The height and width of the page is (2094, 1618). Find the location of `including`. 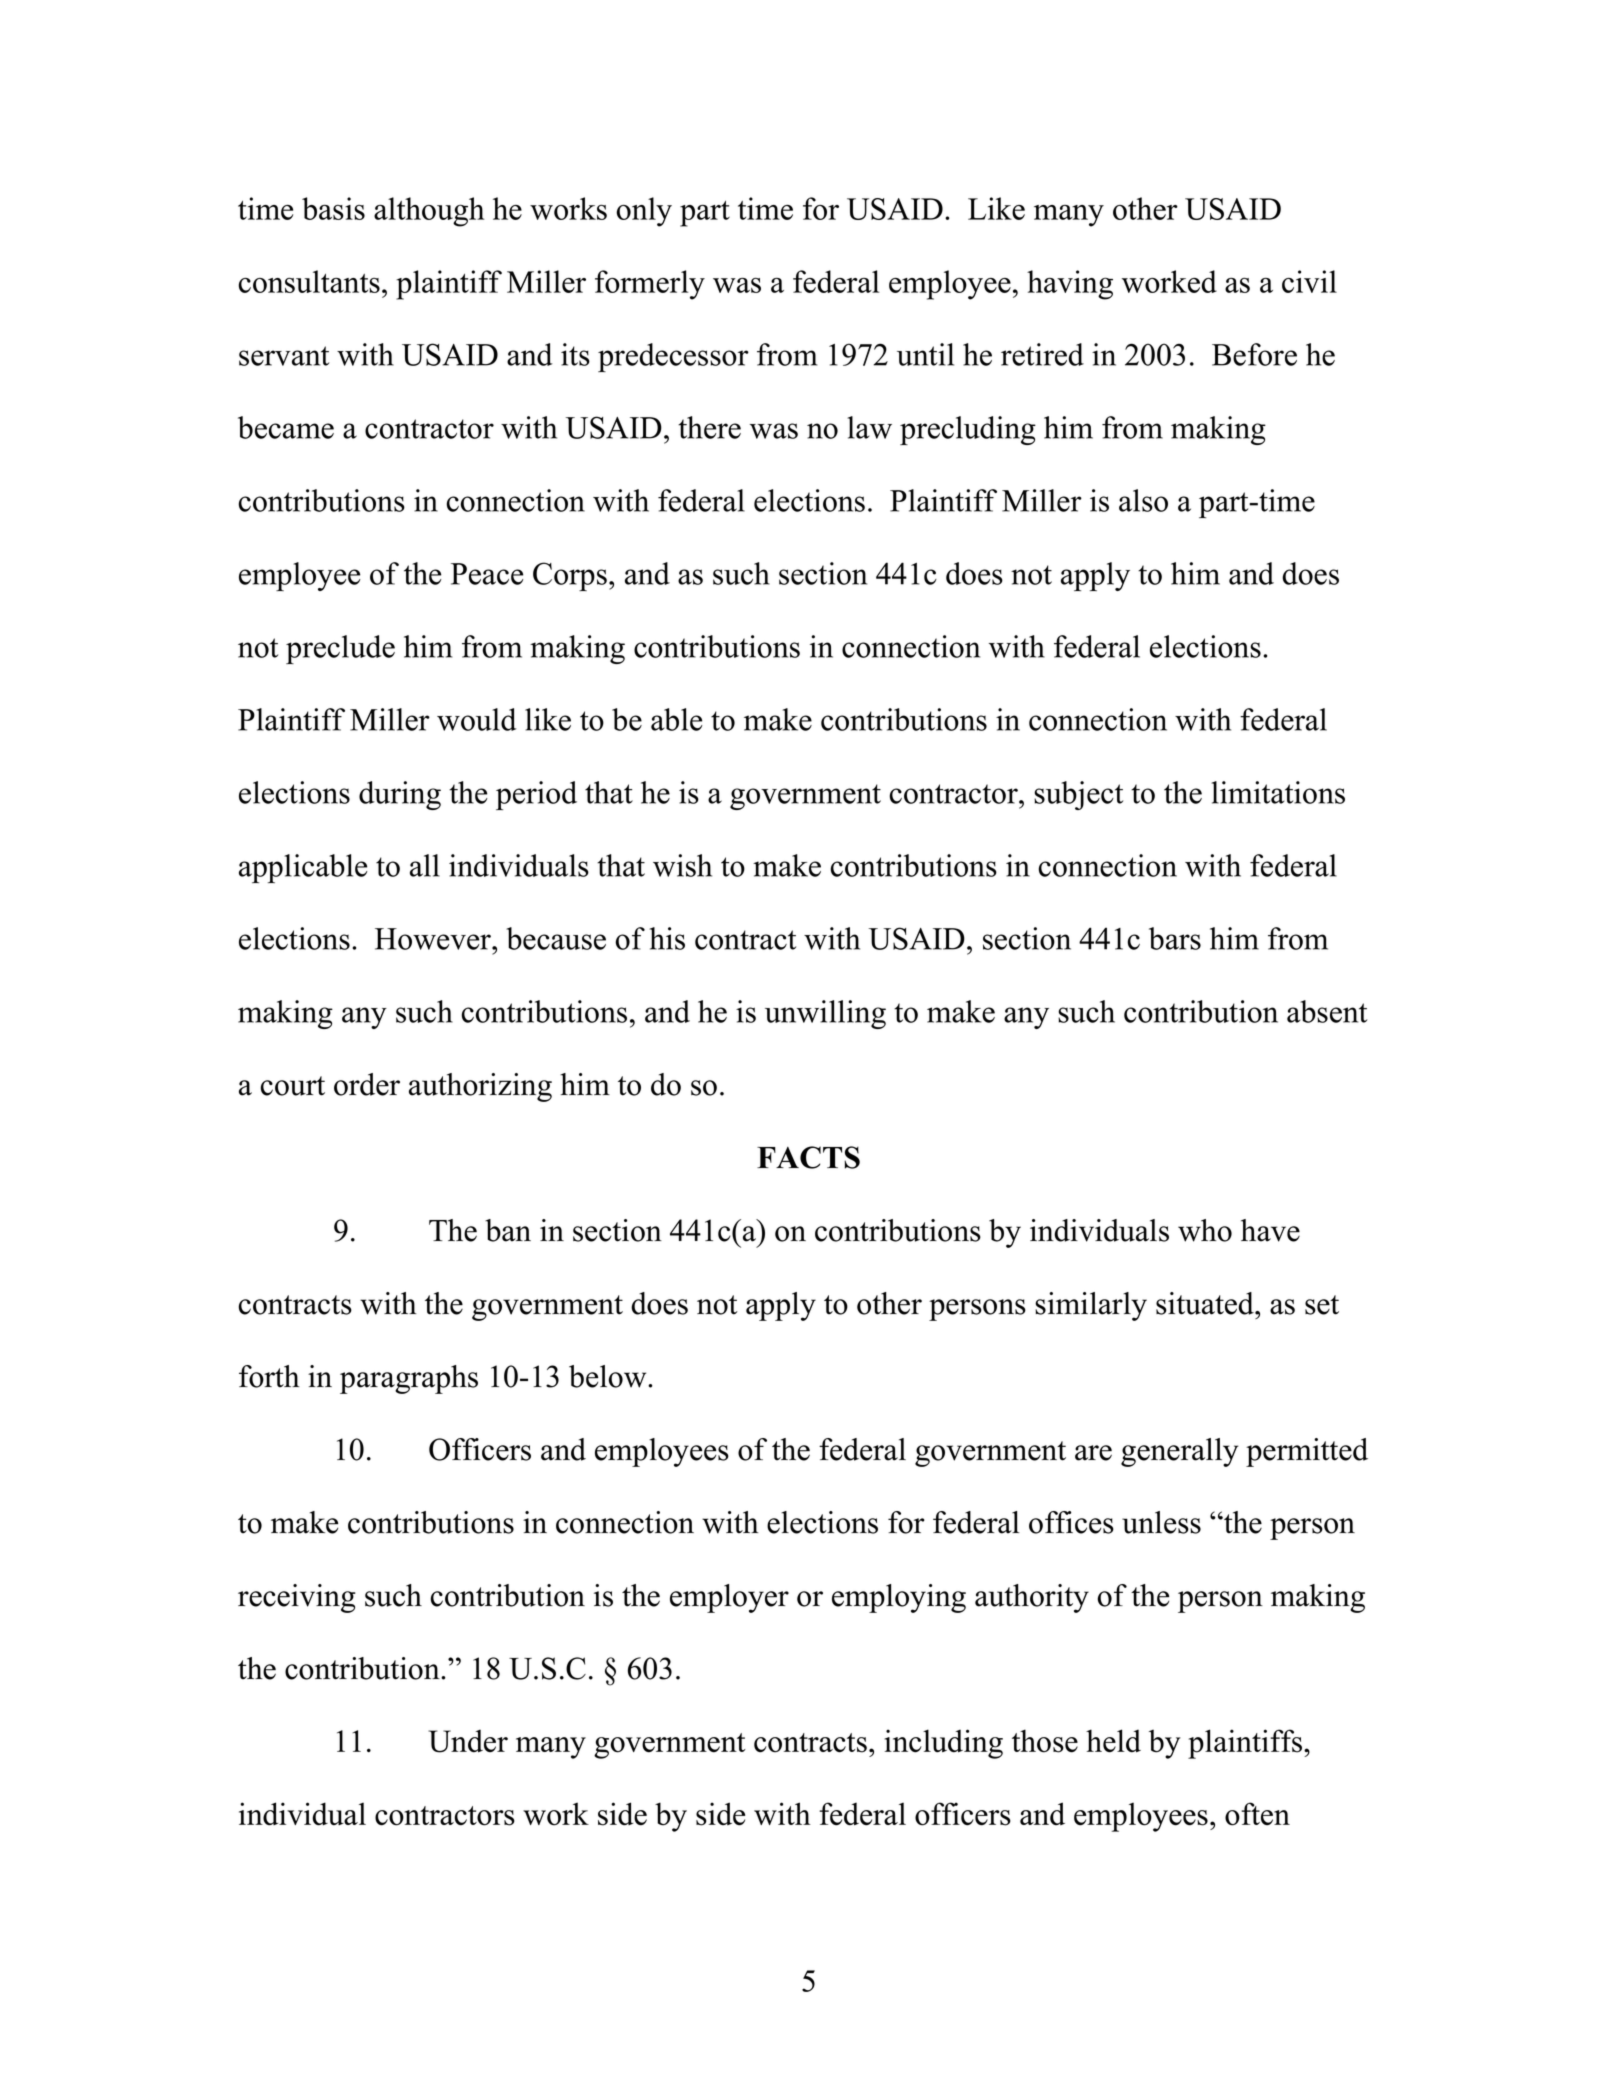

including is located at coordinates (943, 1744).
